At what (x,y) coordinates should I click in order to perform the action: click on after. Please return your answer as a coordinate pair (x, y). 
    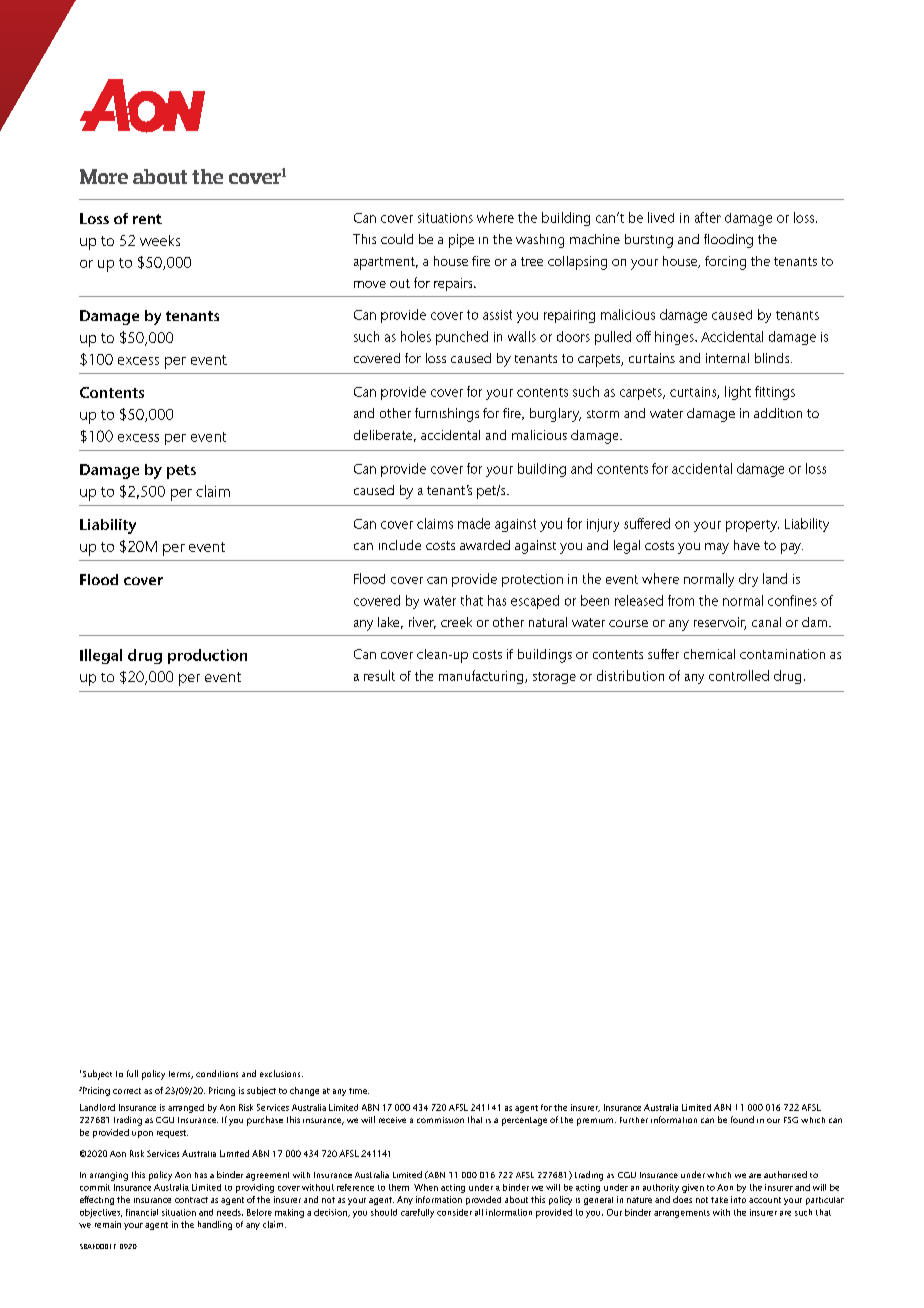
    Looking at the image, I should click on (708, 217).
